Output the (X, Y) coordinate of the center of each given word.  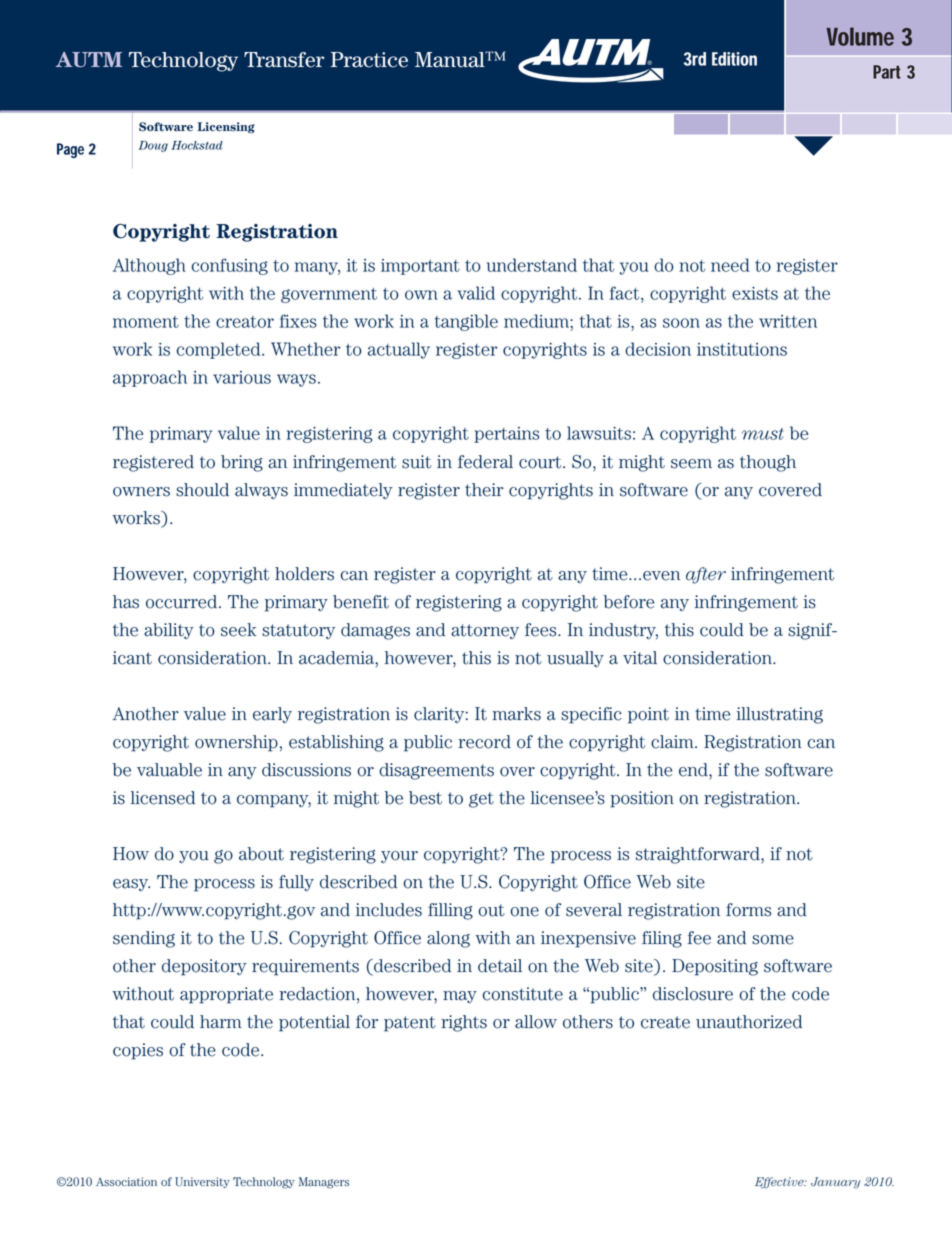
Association (126, 1181)
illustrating (780, 715)
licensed (163, 798)
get (481, 800)
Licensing (226, 128)
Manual (451, 59)
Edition (734, 59)
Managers (324, 1183)
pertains (506, 435)
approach (150, 378)
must (763, 434)
